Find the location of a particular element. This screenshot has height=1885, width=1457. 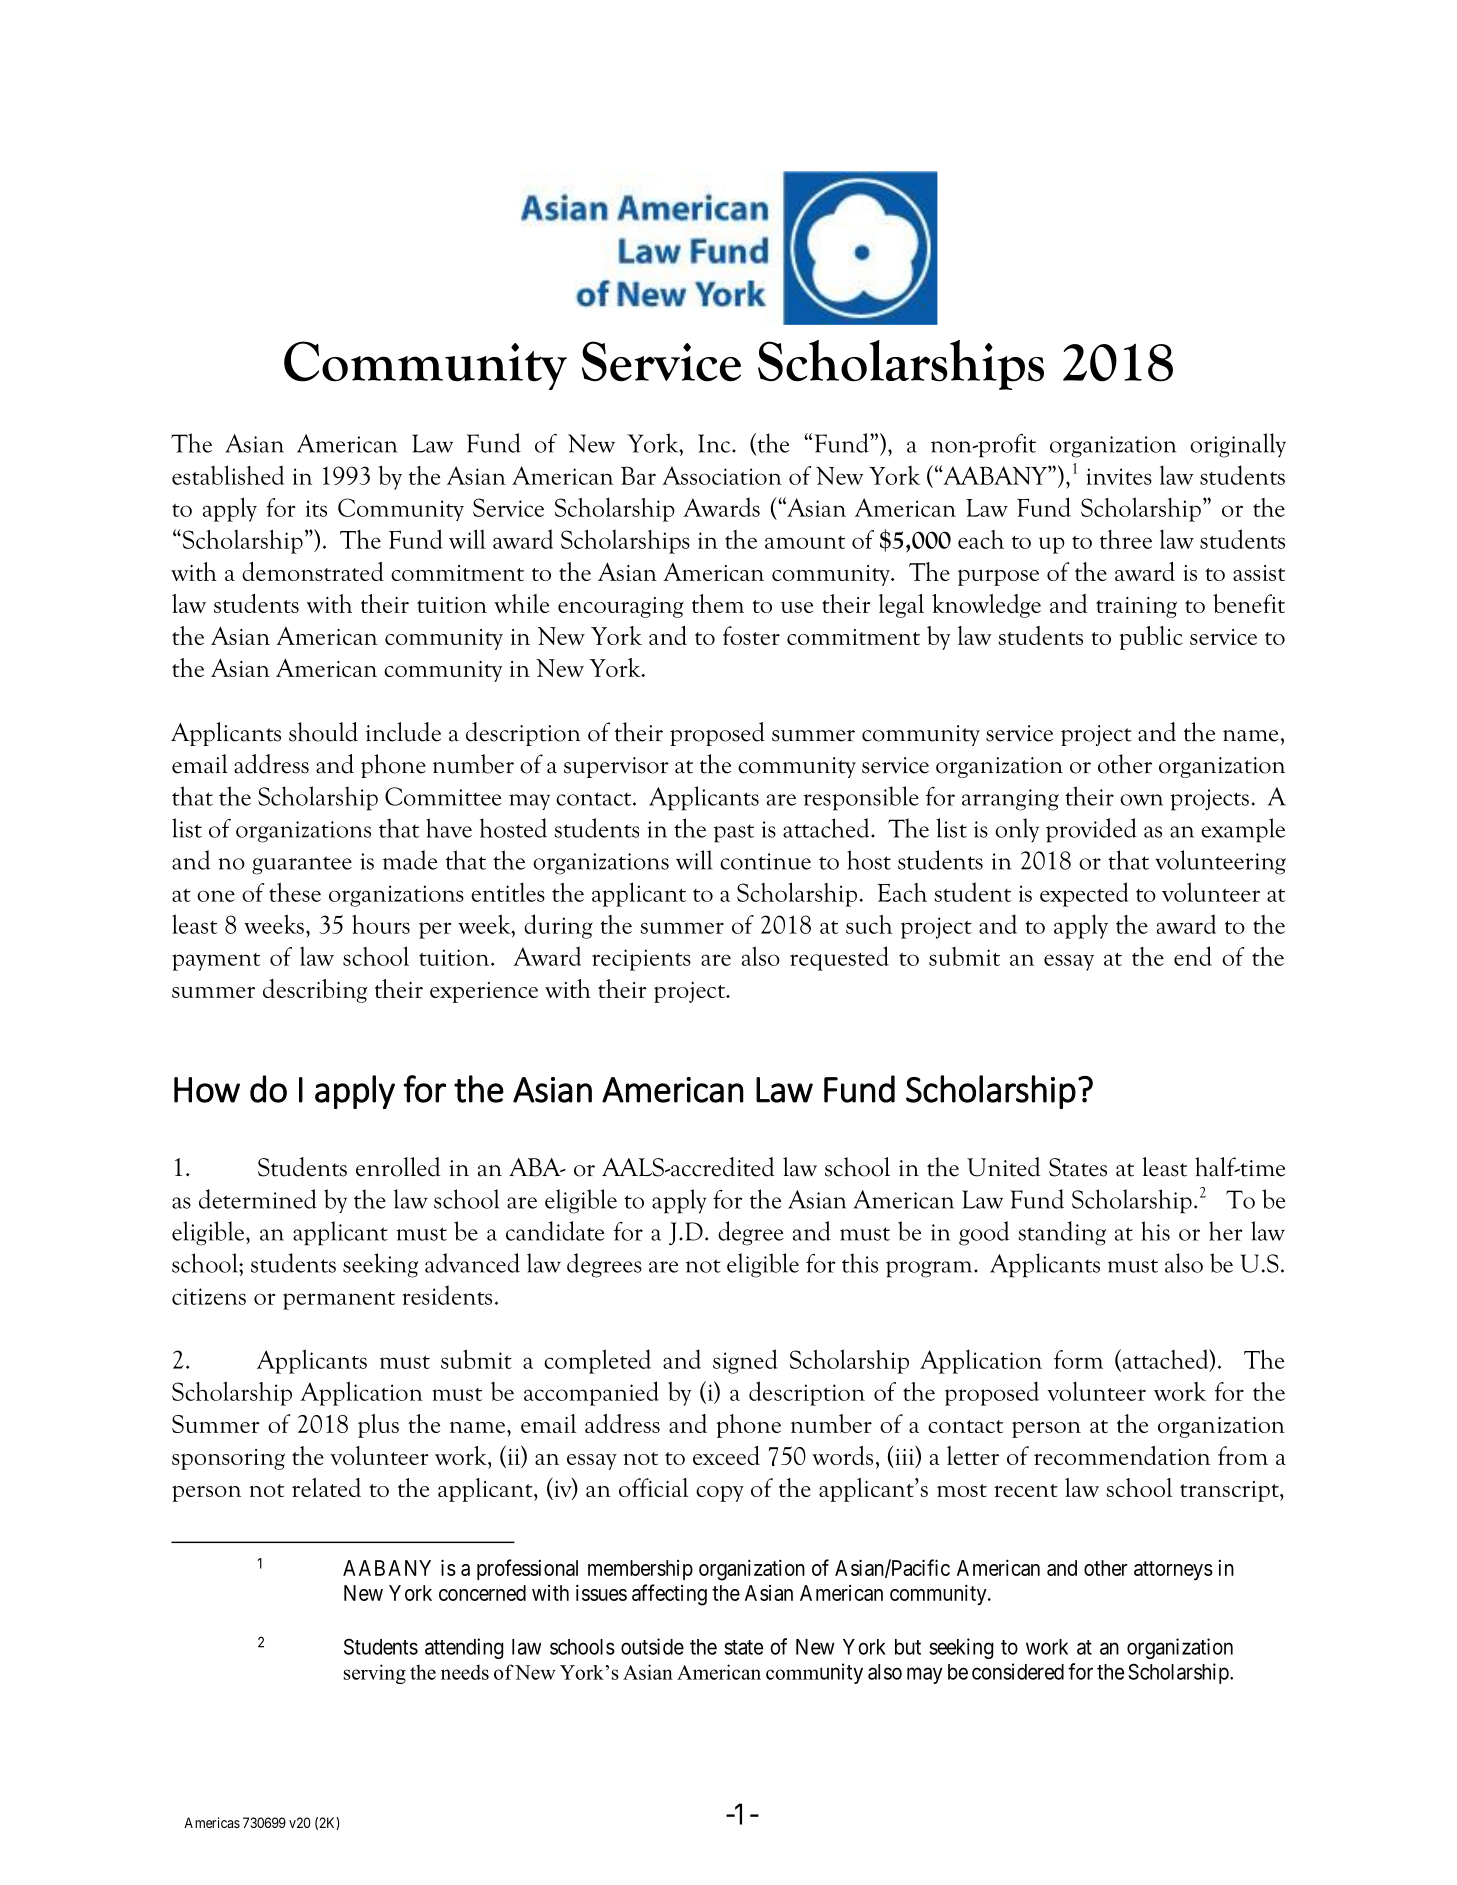

past is located at coordinates (734, 834).
